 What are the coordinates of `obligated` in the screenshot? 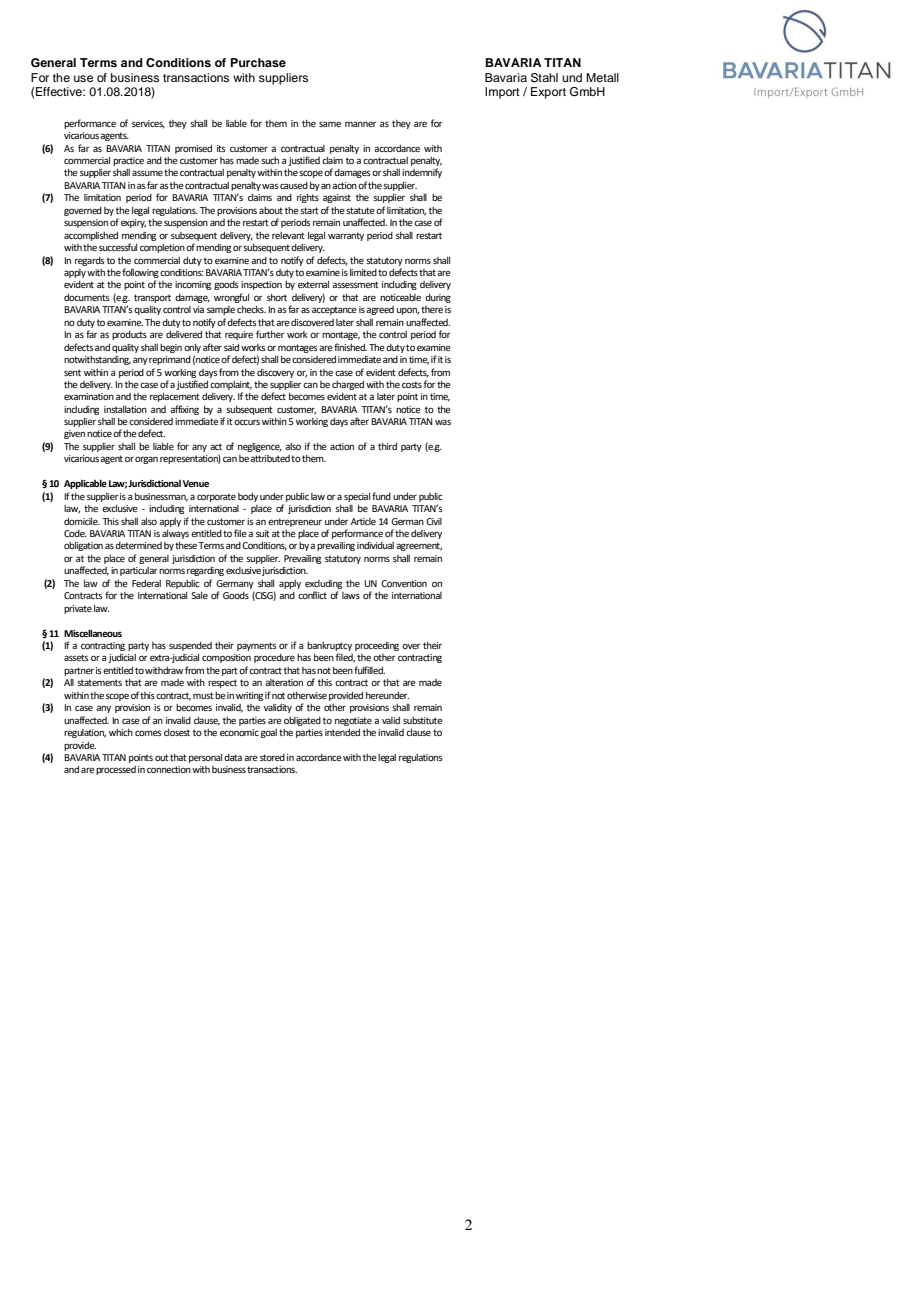 It's located at (302, 721).
